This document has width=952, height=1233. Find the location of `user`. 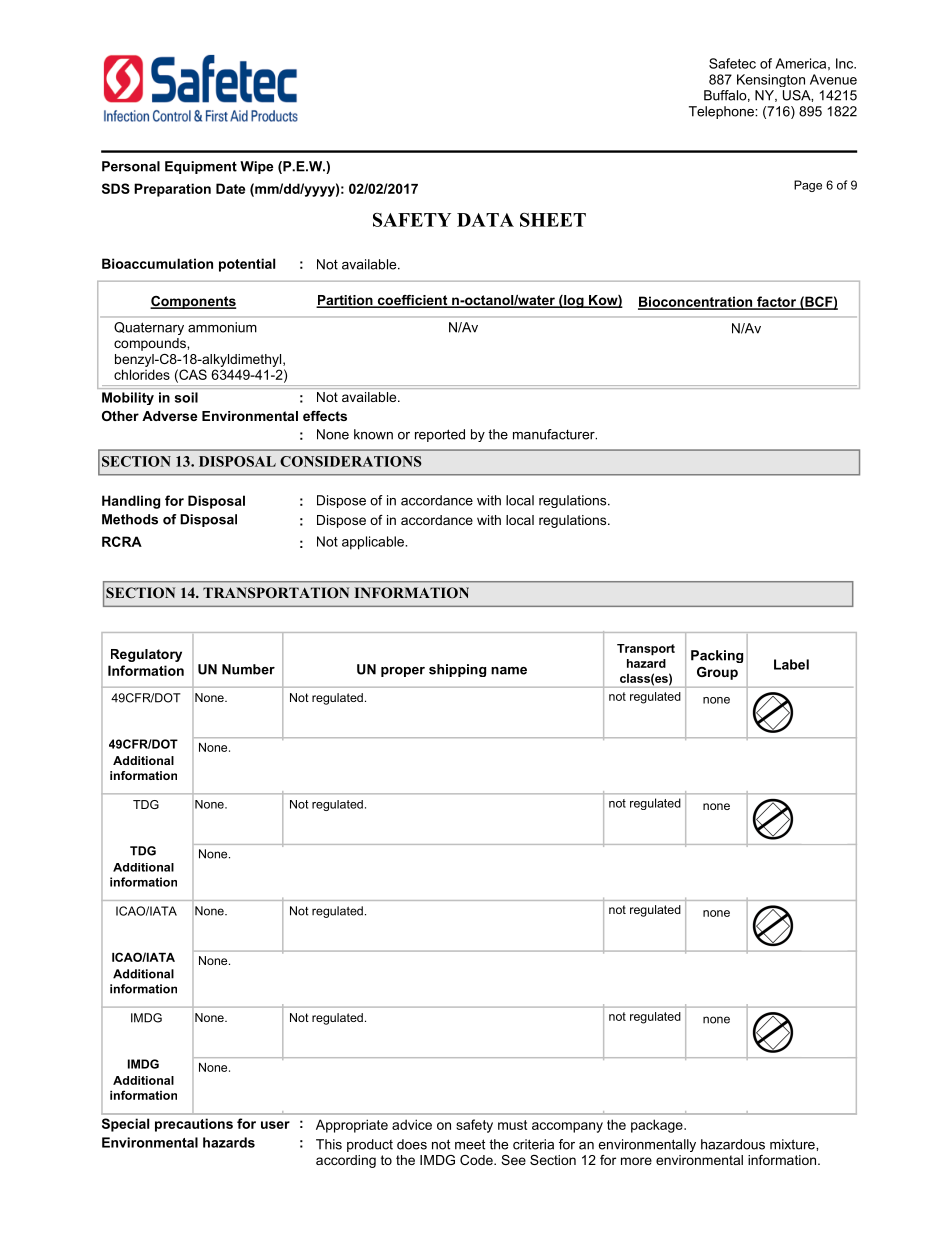

user is located at coordinates (275, 1125).
